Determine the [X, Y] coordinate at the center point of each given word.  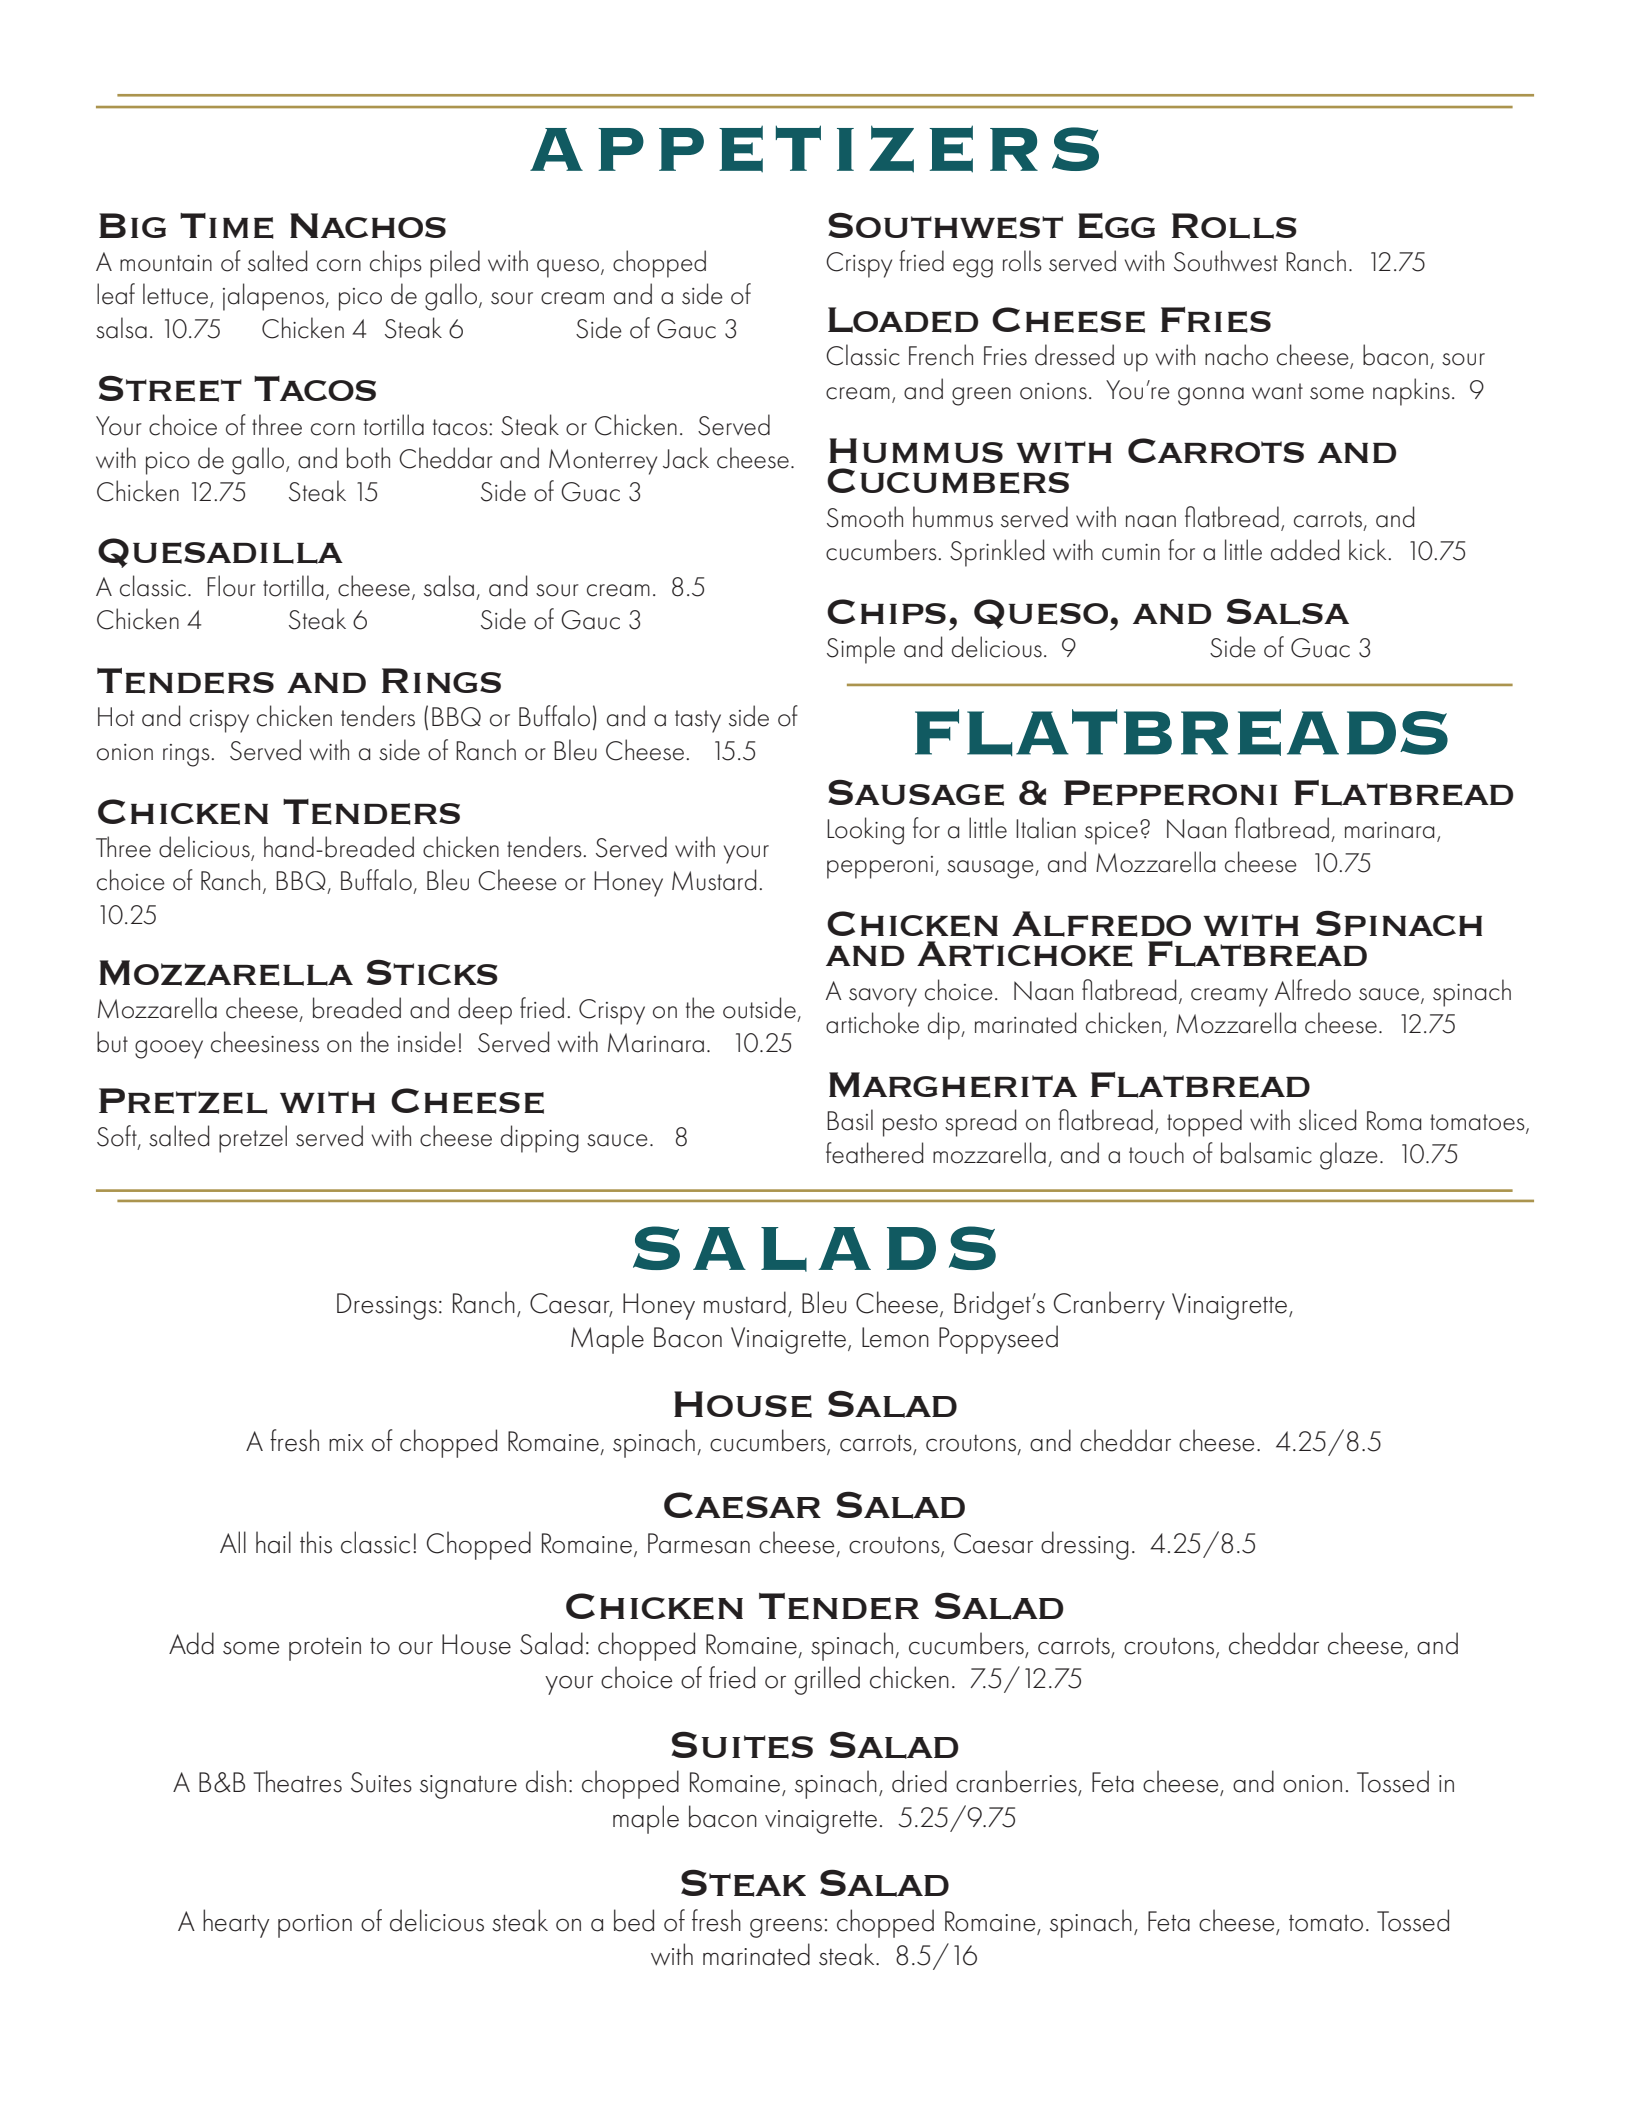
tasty [698, 721]
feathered [874, 1153]
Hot [116, 717]
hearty [236, 1923]
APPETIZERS [814, 149]
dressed [1074, 355]
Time [227, 226]
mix [346, 1442]
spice [1111, 833]
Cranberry [1109, 1305]
